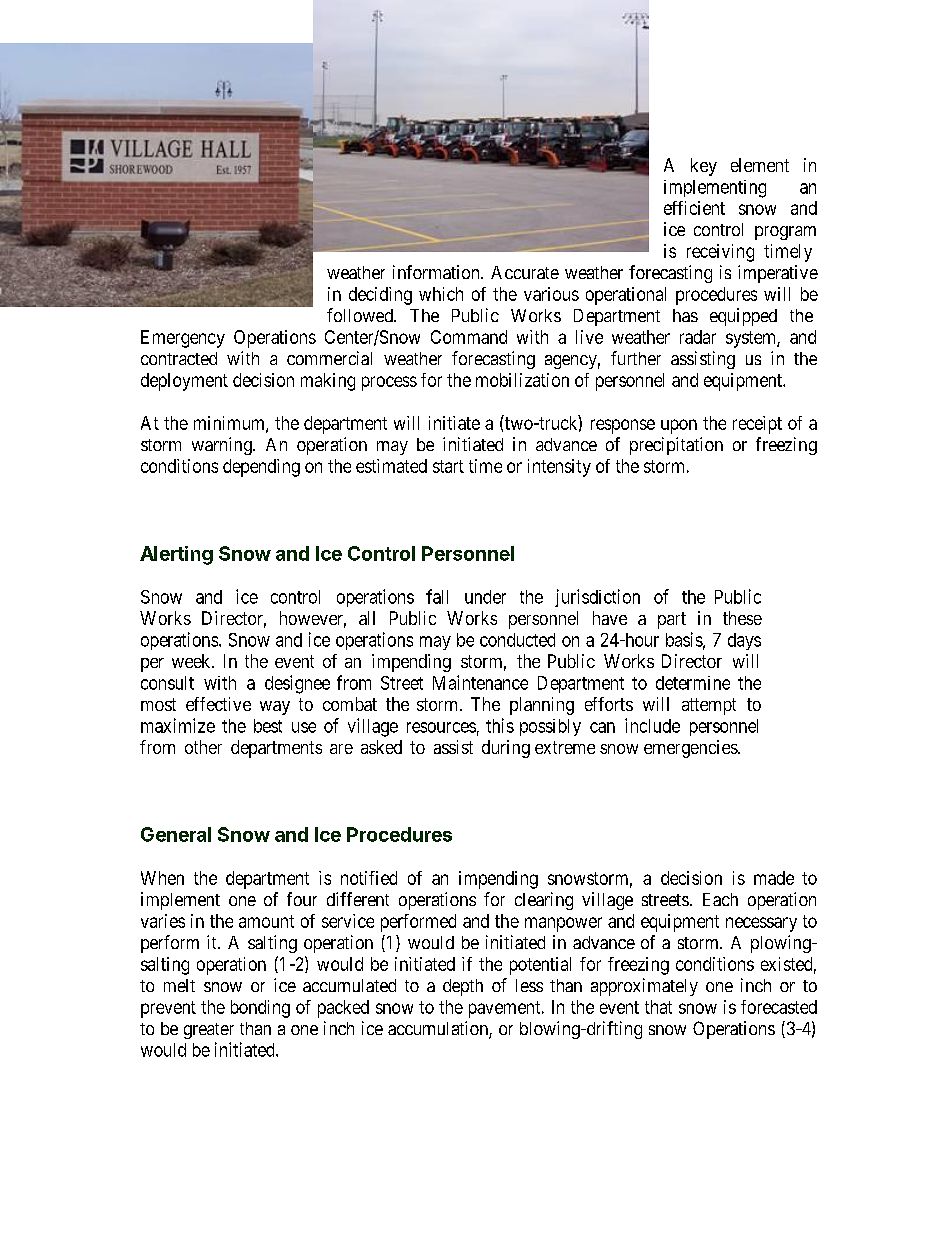 The height and width of the document is (1233, 952). I want to click on information, so click(437, 272).
